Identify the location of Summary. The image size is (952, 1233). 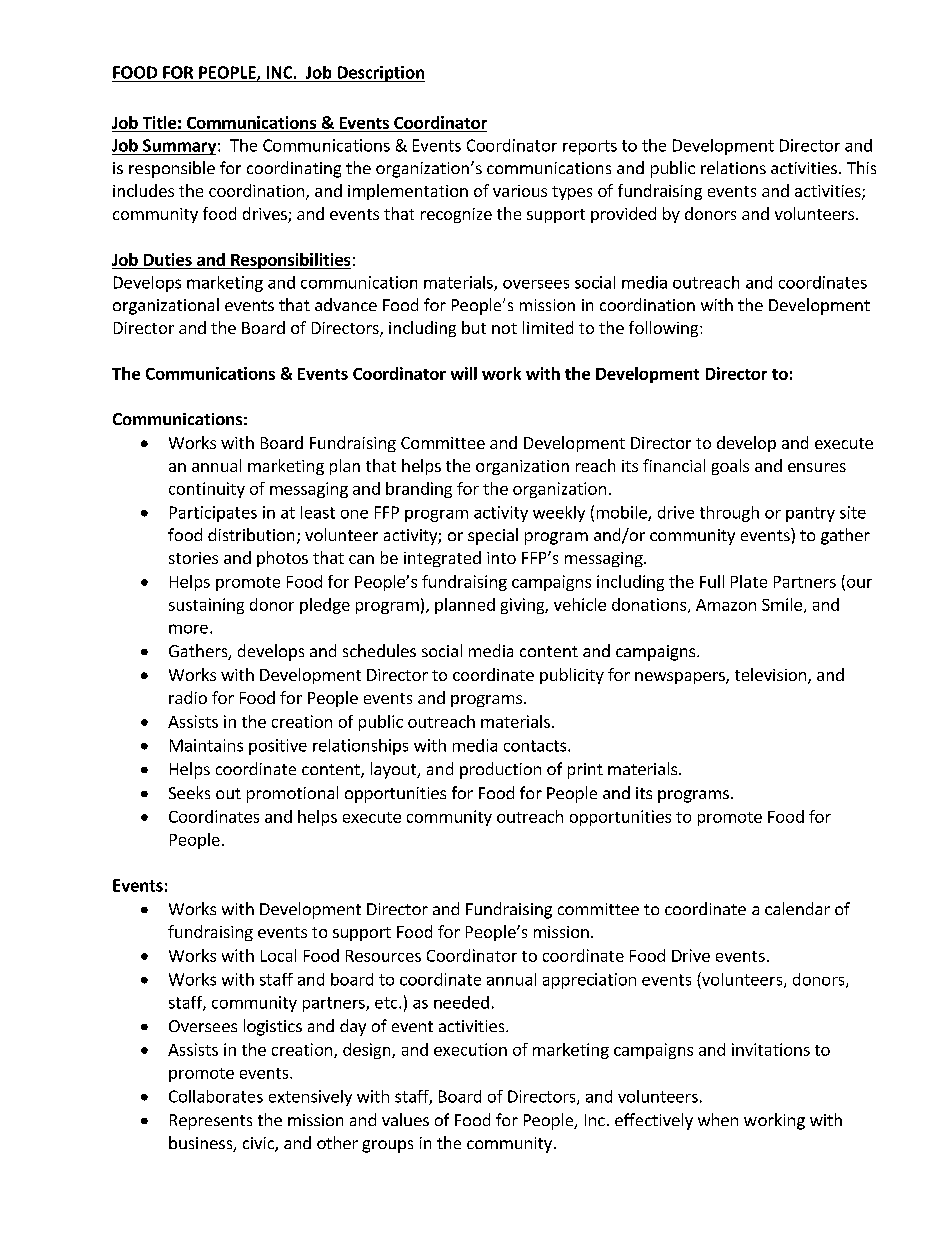
(180, 147).
